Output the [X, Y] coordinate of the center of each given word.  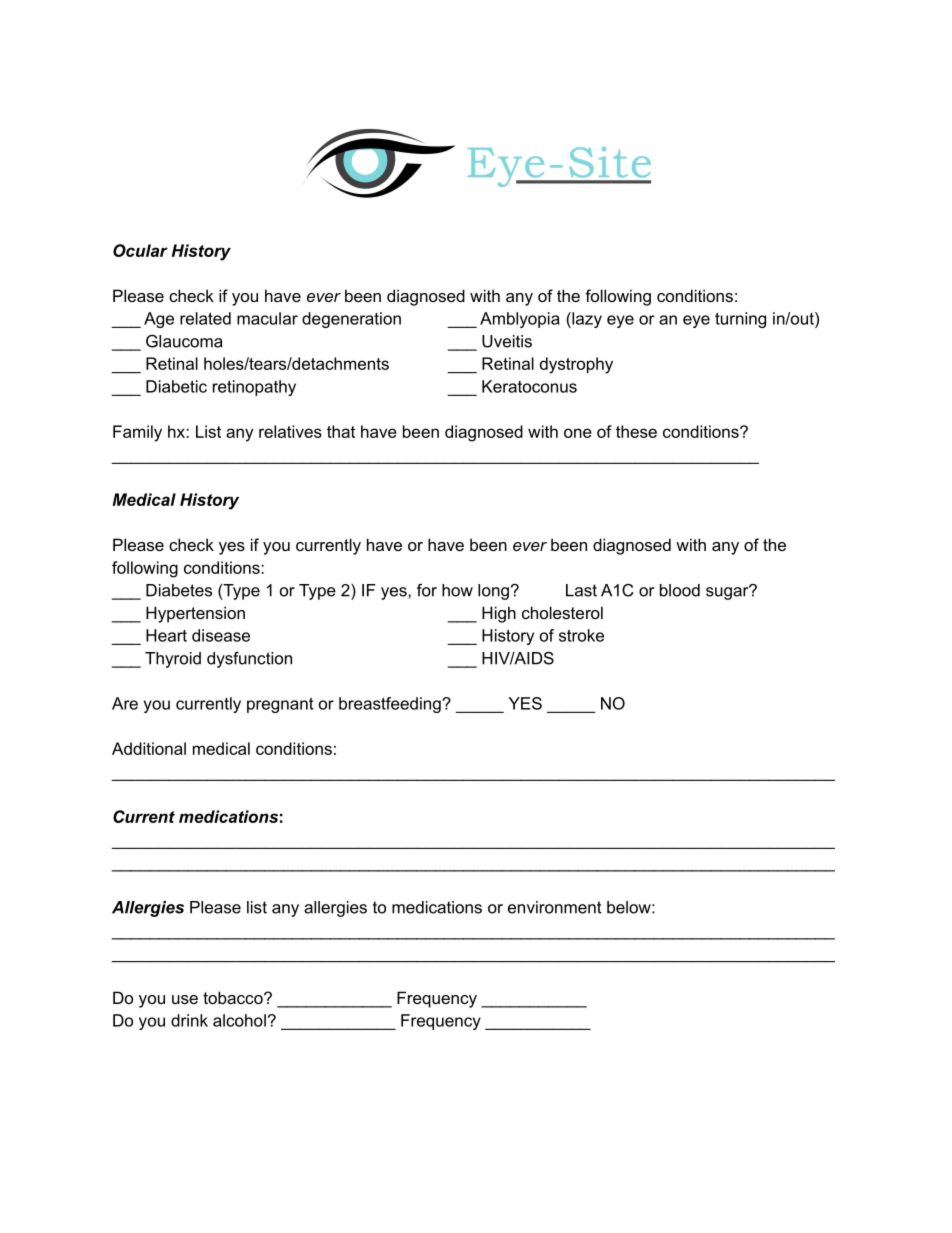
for [427, 590]
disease [221, 635]
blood [680, 590]
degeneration [351, 320]
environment [555, 907]
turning [740, 320]
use [185, 999]
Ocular [140, 250]
